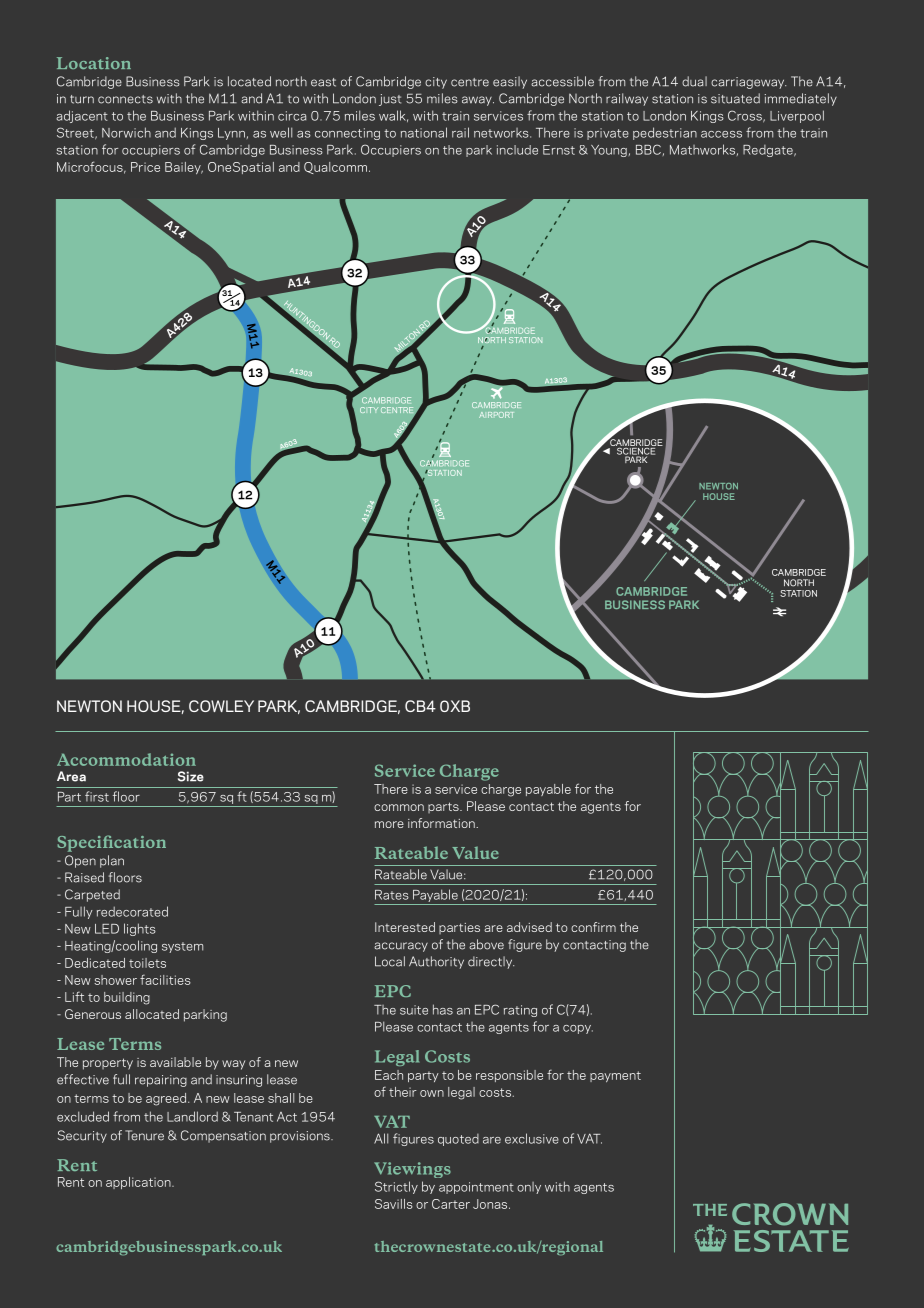 This image has width=924, height=1308. What do you see at coordinates (478, 101) in the image?
I see `away` at bounding box center [478, 101].
